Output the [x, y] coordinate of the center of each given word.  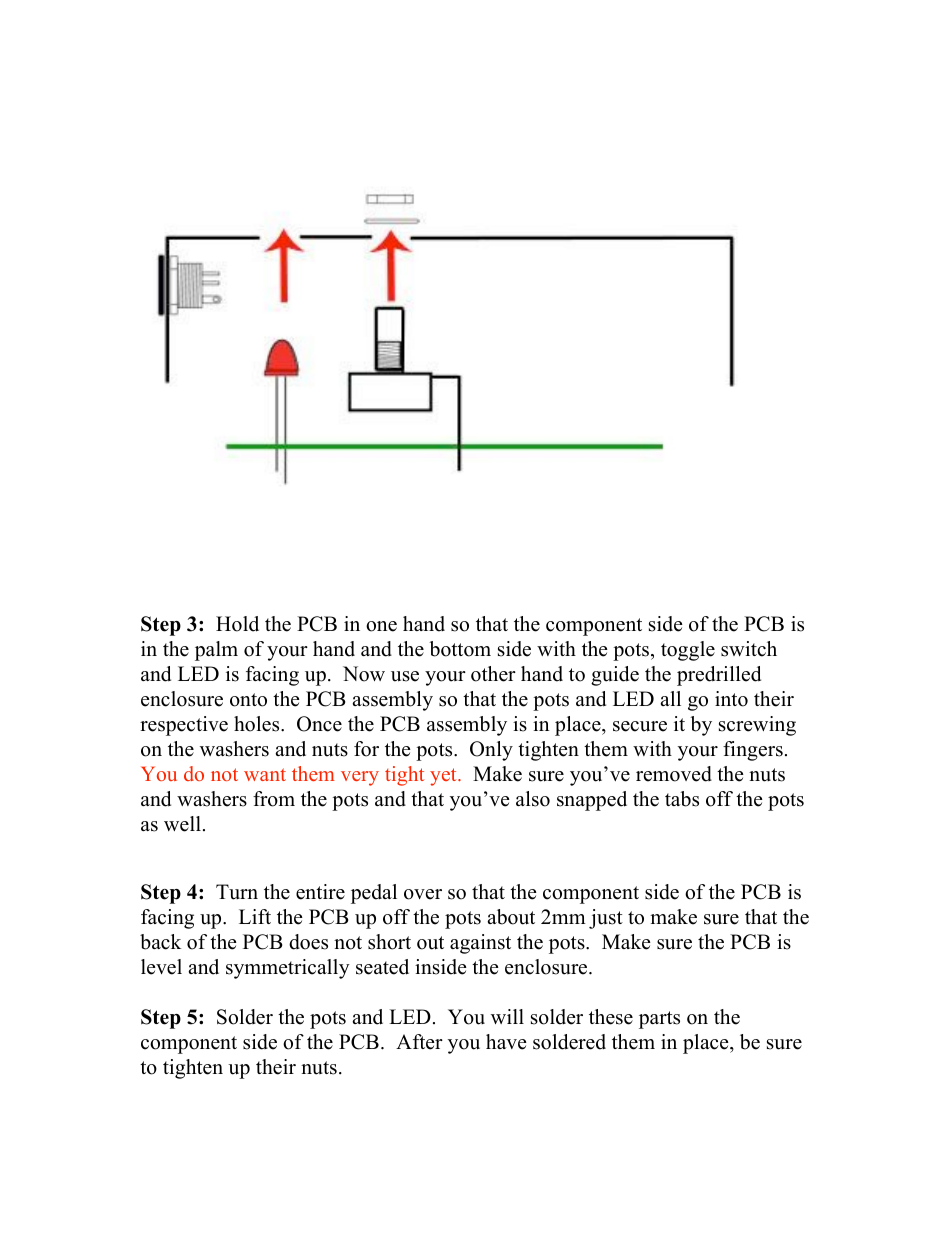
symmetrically [288, 969]
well [182, 824]
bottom [460, 649]
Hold [237, 624]
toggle [688, 651]
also [533, 799]
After [419, 1042]
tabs [682, 799]
